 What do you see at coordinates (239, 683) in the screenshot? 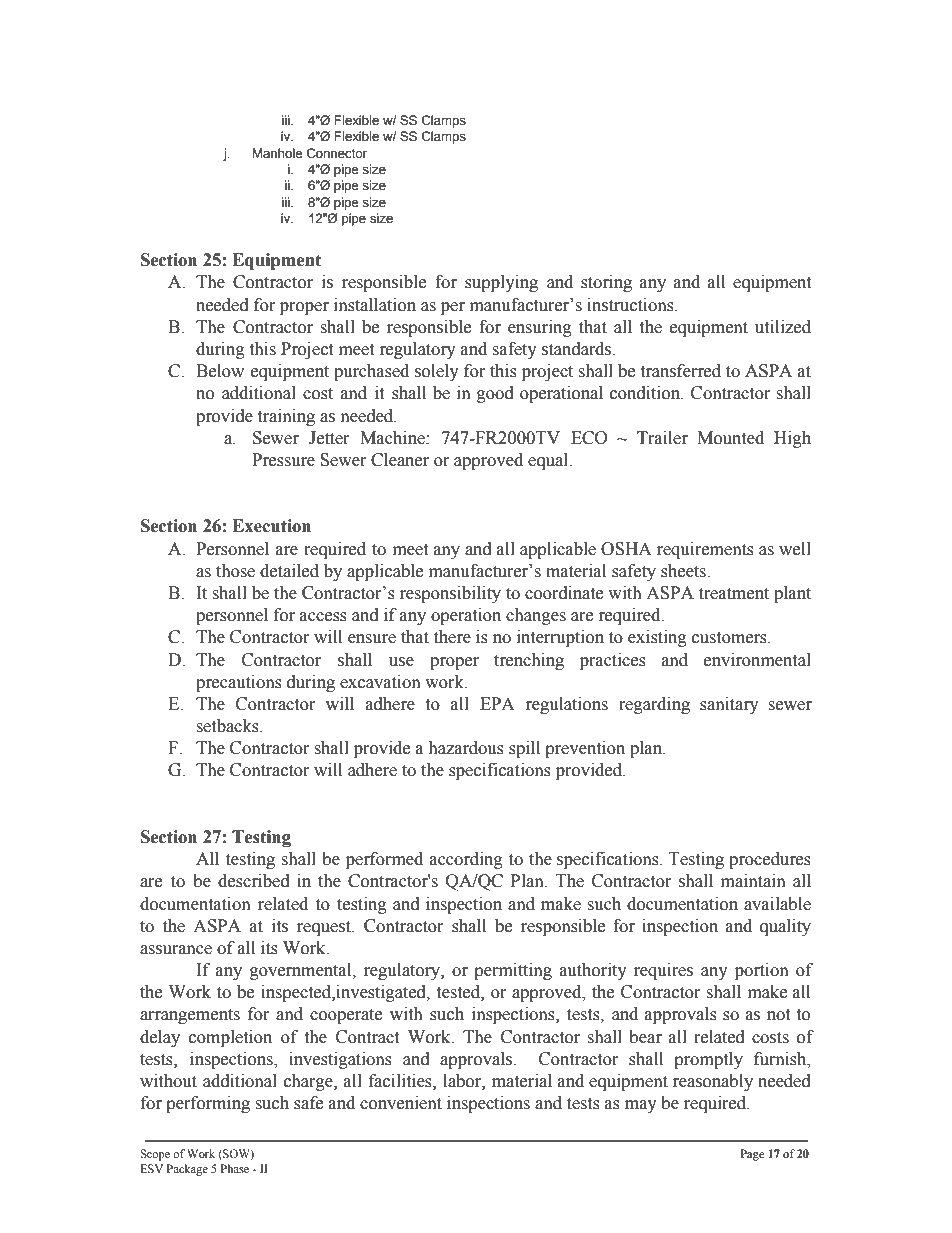
I see `precautions` at bounding box center [239, 683].
